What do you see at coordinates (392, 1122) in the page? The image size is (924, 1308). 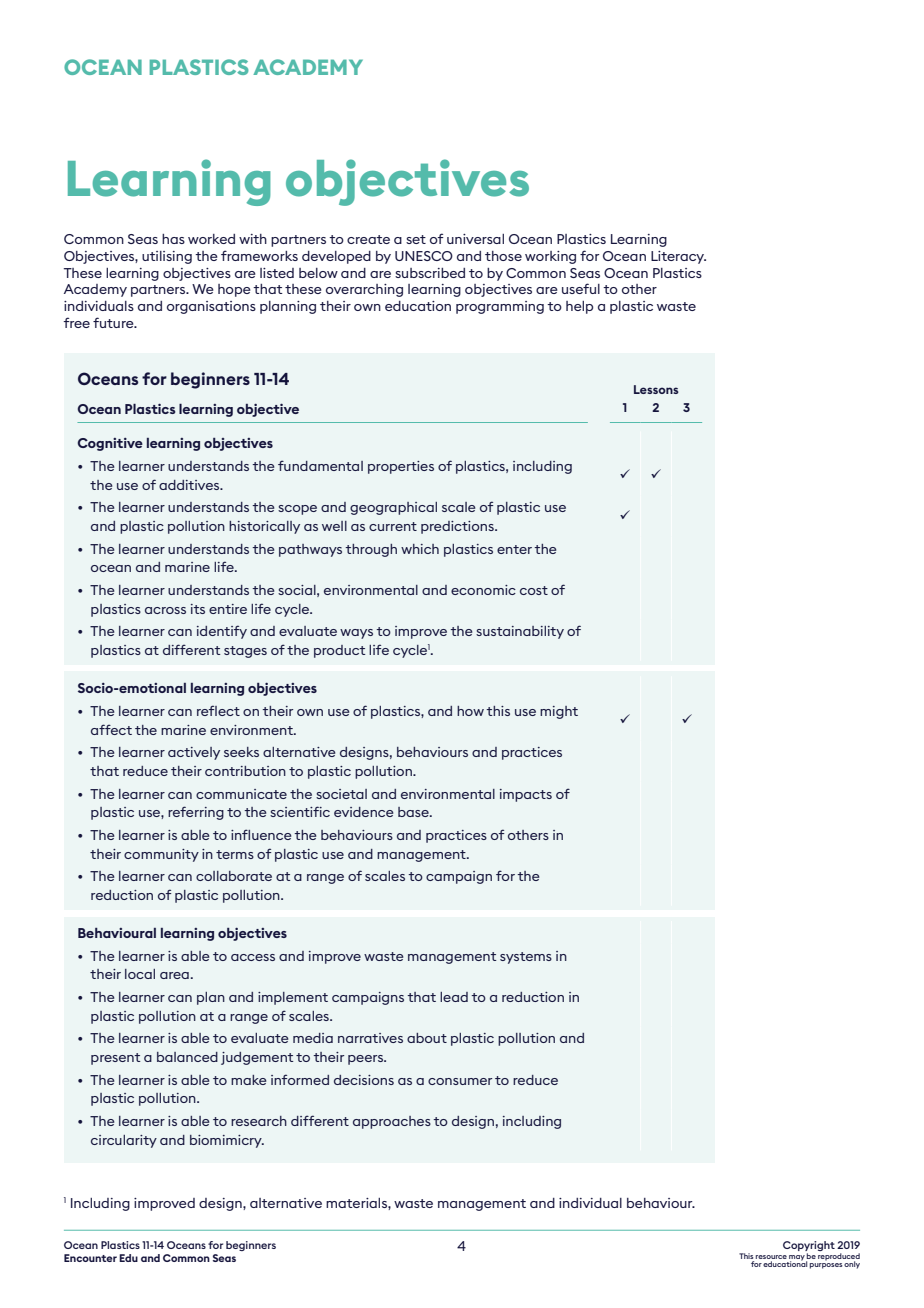 I see `approaches` at bounding box center [392, 1122].
